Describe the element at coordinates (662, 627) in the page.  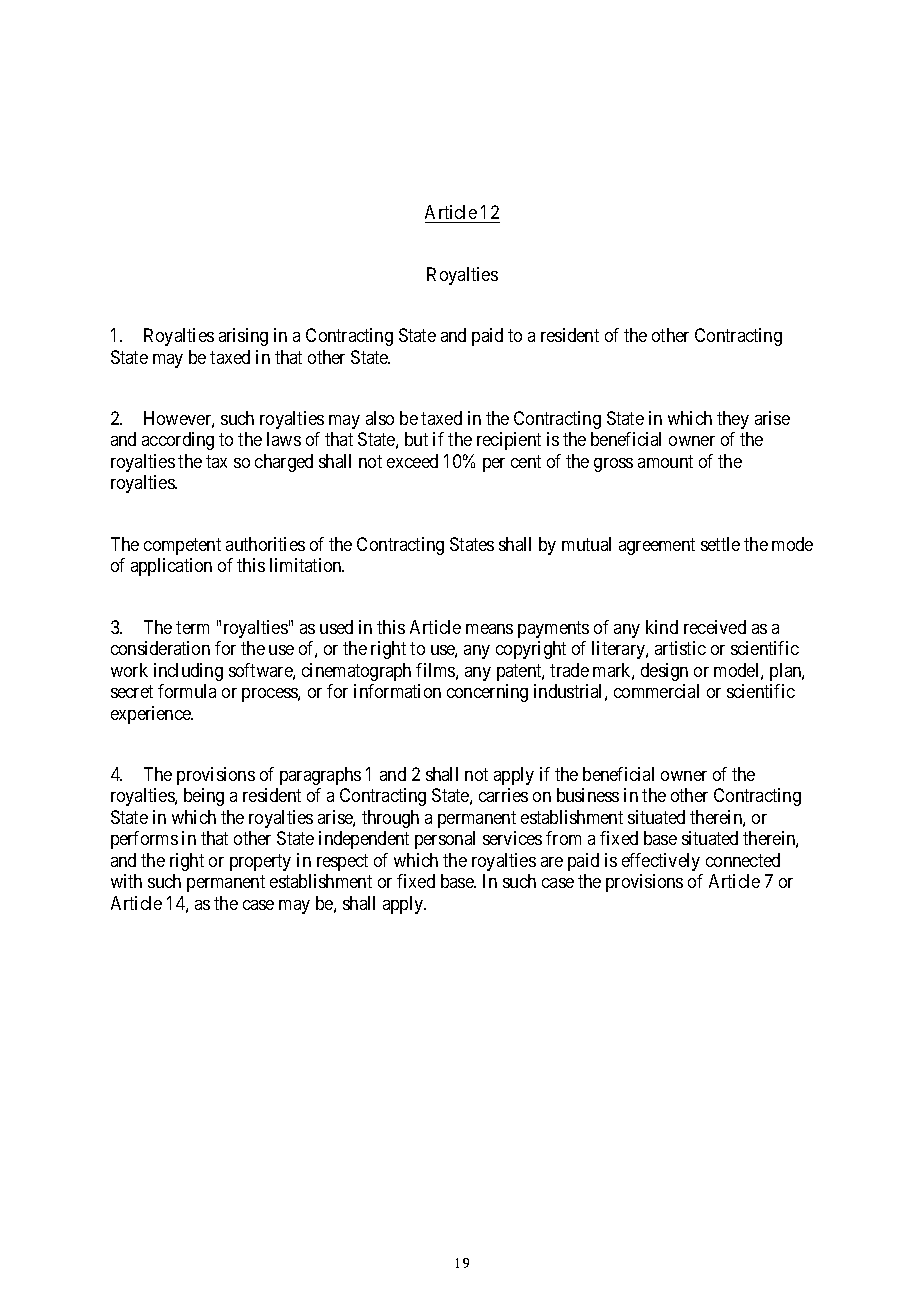
I see `kind` at that location.
